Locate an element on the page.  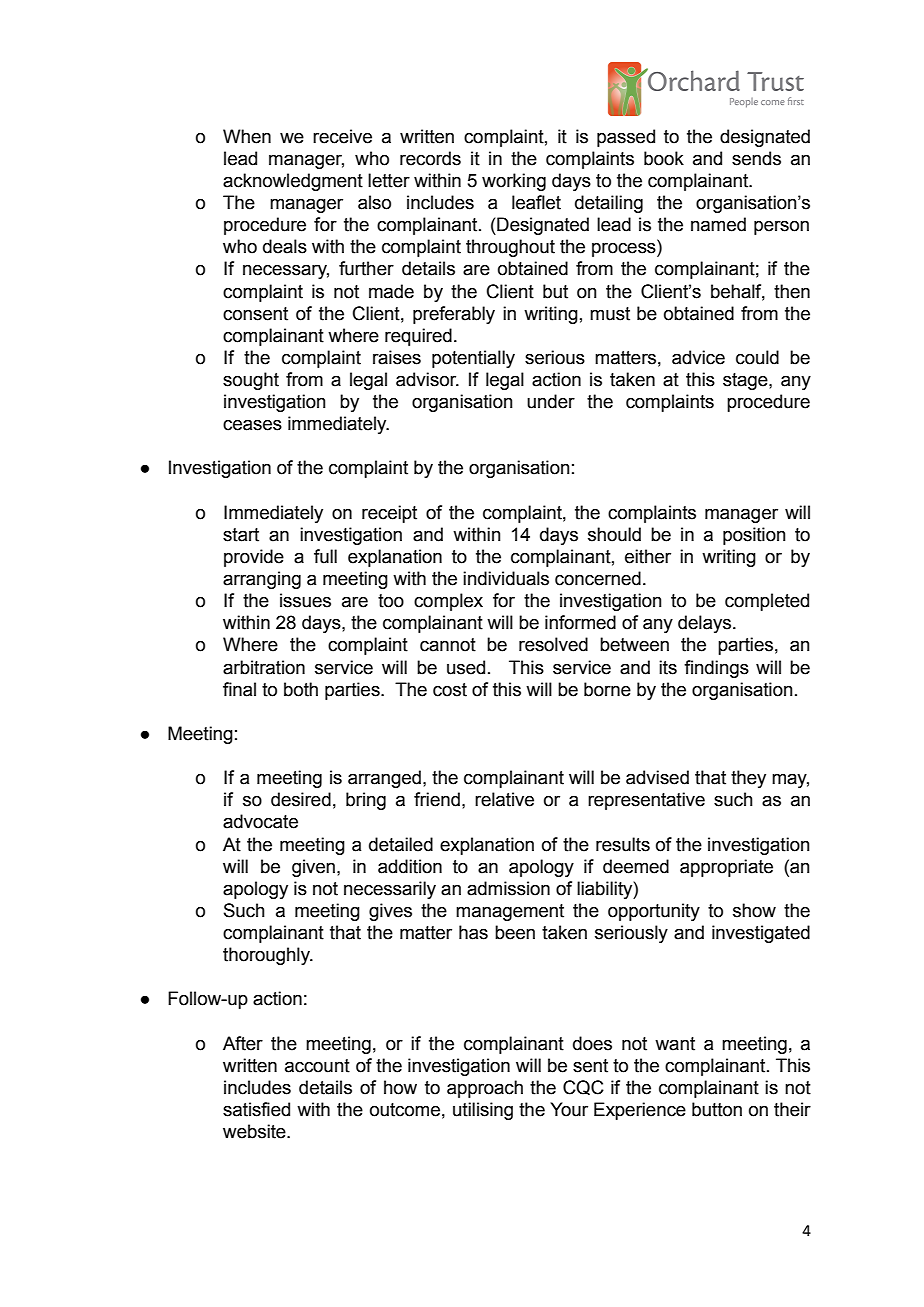
admission is located at coordinates (508, 888).
